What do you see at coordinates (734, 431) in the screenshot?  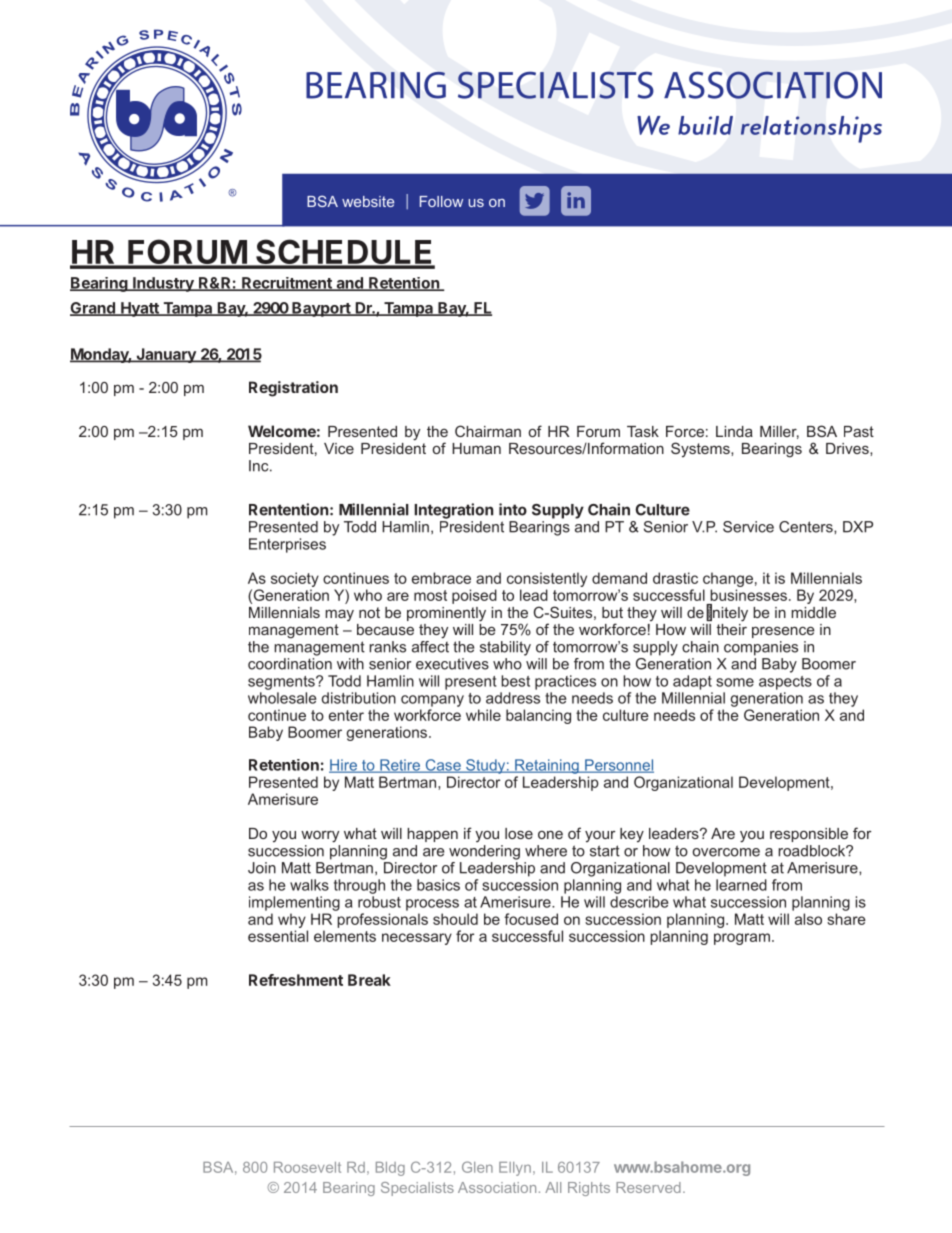 I see `Linda` at bounding box center [734, 431].
